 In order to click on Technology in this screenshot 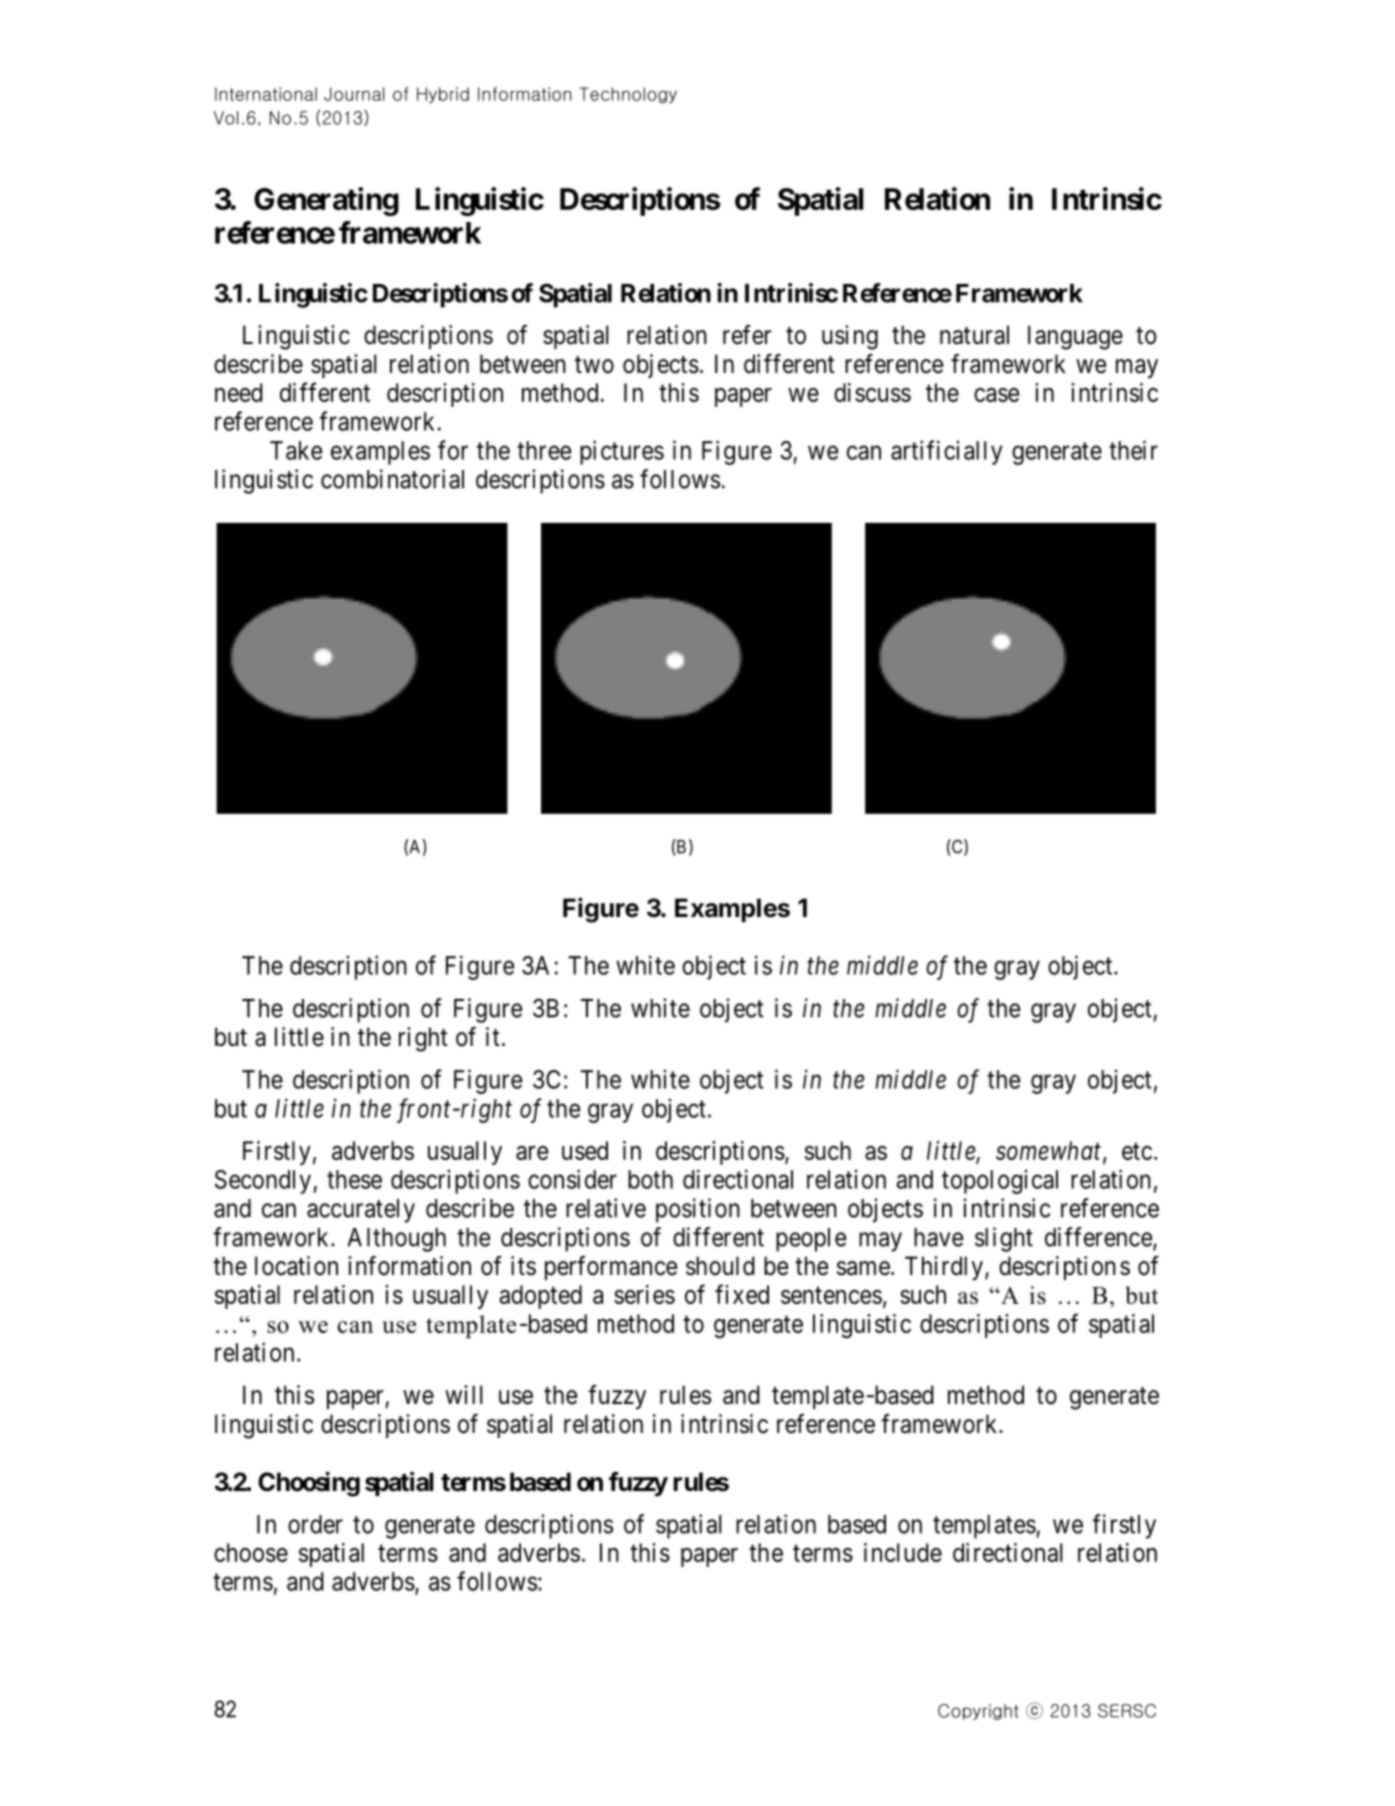, I will do `click(628, 95)`.
